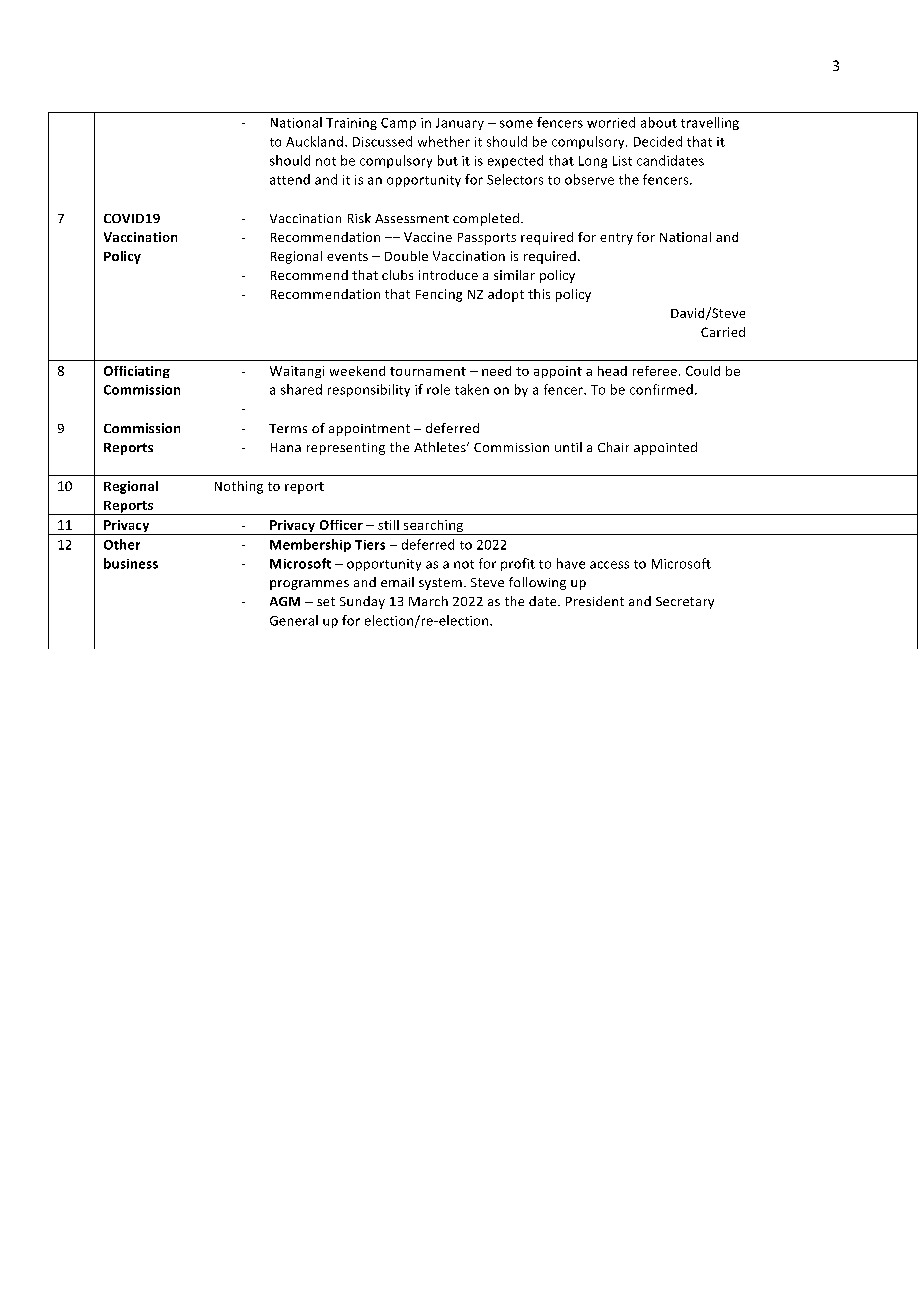 The height and width of the page is (1308, 924). Describe the element at coordinates (428, 601) in the page. I see `March` at that location.
